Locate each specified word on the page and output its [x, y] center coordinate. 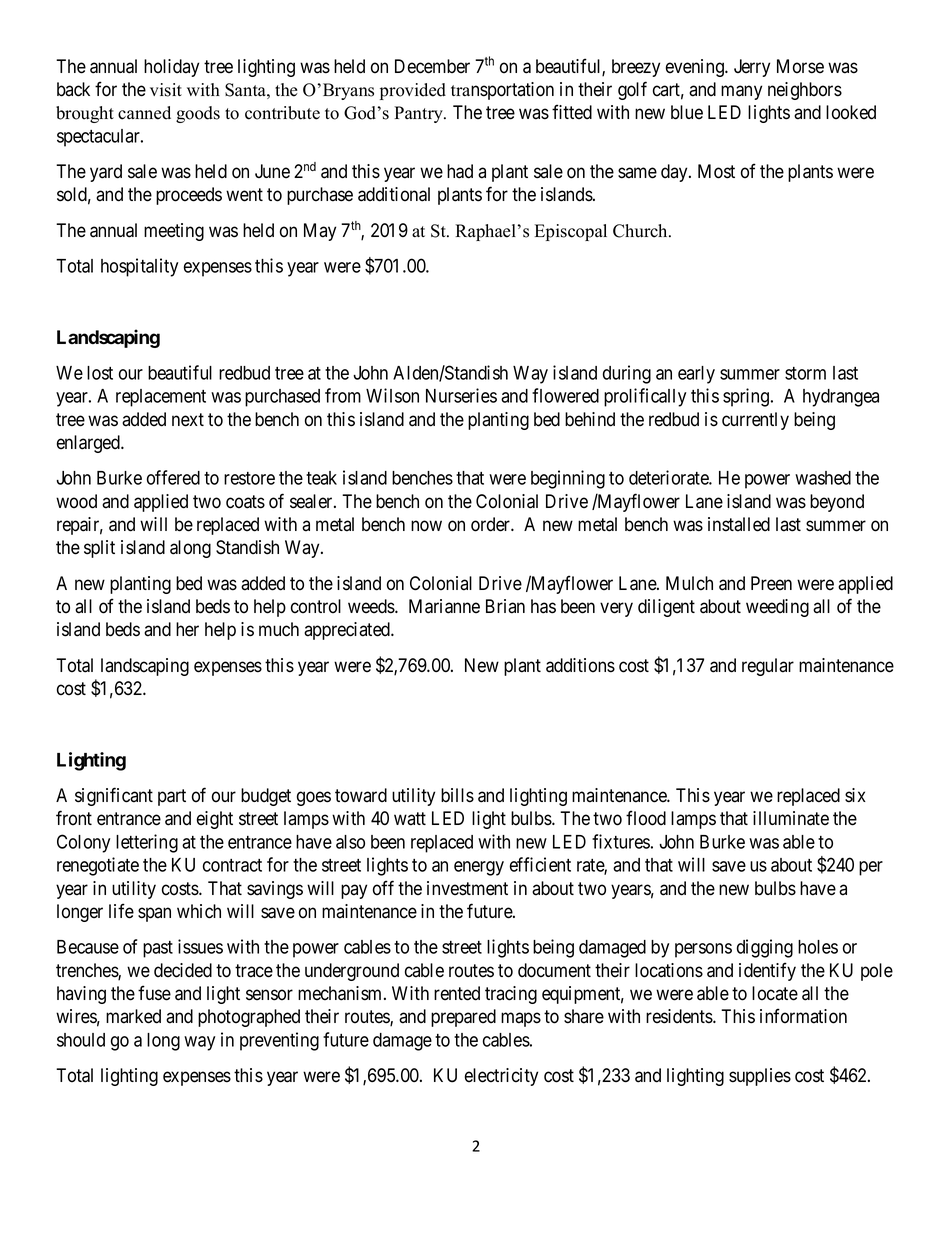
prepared [463, 1018]
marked [133, 1016]
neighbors [805, 91]
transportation [502, 91]
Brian [505, 606]
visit [166, 90]
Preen [771, 583]
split [99, 549]
